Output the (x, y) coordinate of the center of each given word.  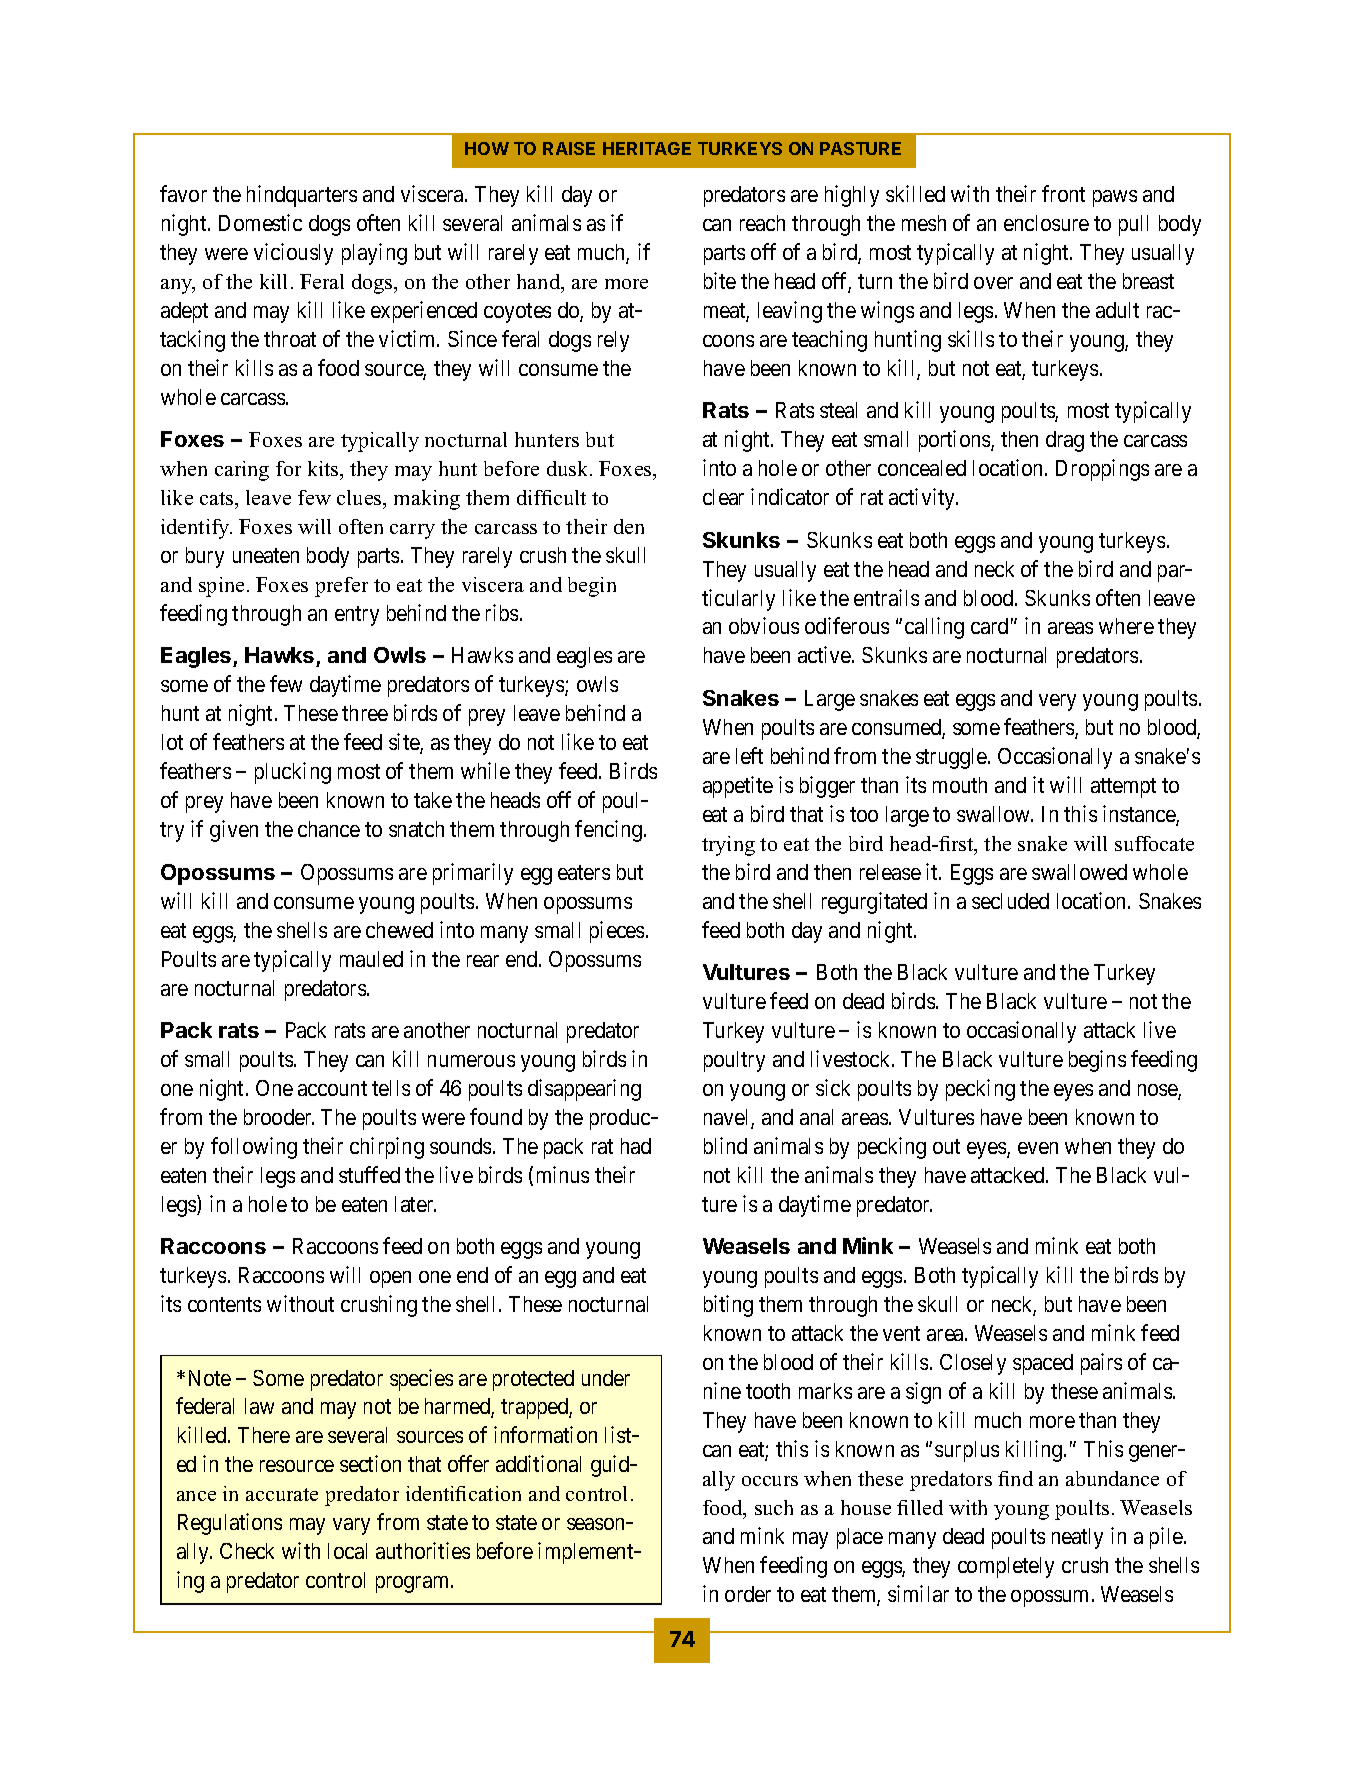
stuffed (369, 1174)
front (1063, 193)
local (347, 1551)
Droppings (1102, 470)
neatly (1077, 1538)
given (234, 831)
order (748, 1594)
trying (728, 846)
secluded (1010, 901)
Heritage (647, 148)
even (1038, 1148)
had (636, 1146)
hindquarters (302, 196)
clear (723, 497)
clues (360, 497)
